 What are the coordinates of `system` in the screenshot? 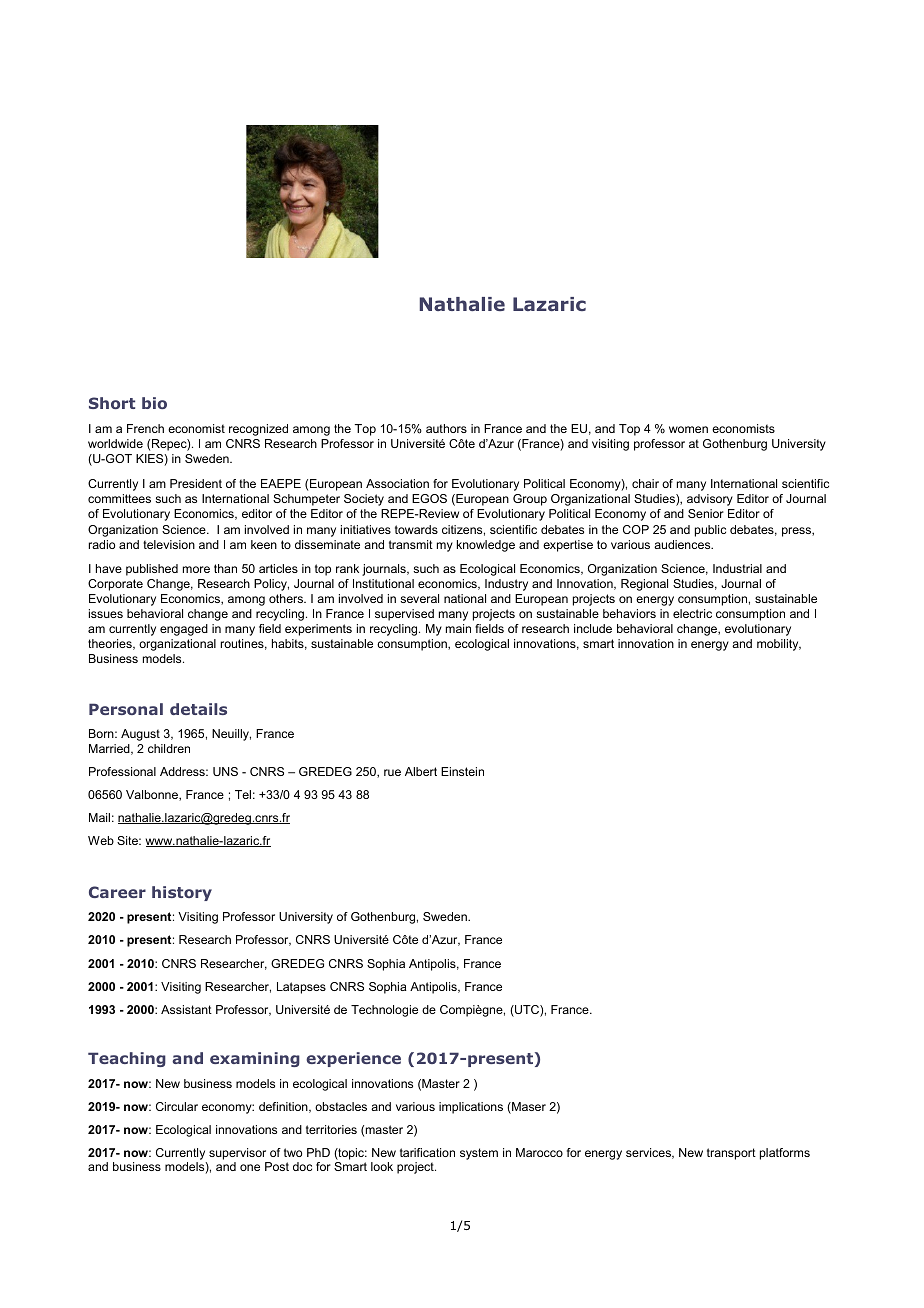 It's located at (479, 1154).
